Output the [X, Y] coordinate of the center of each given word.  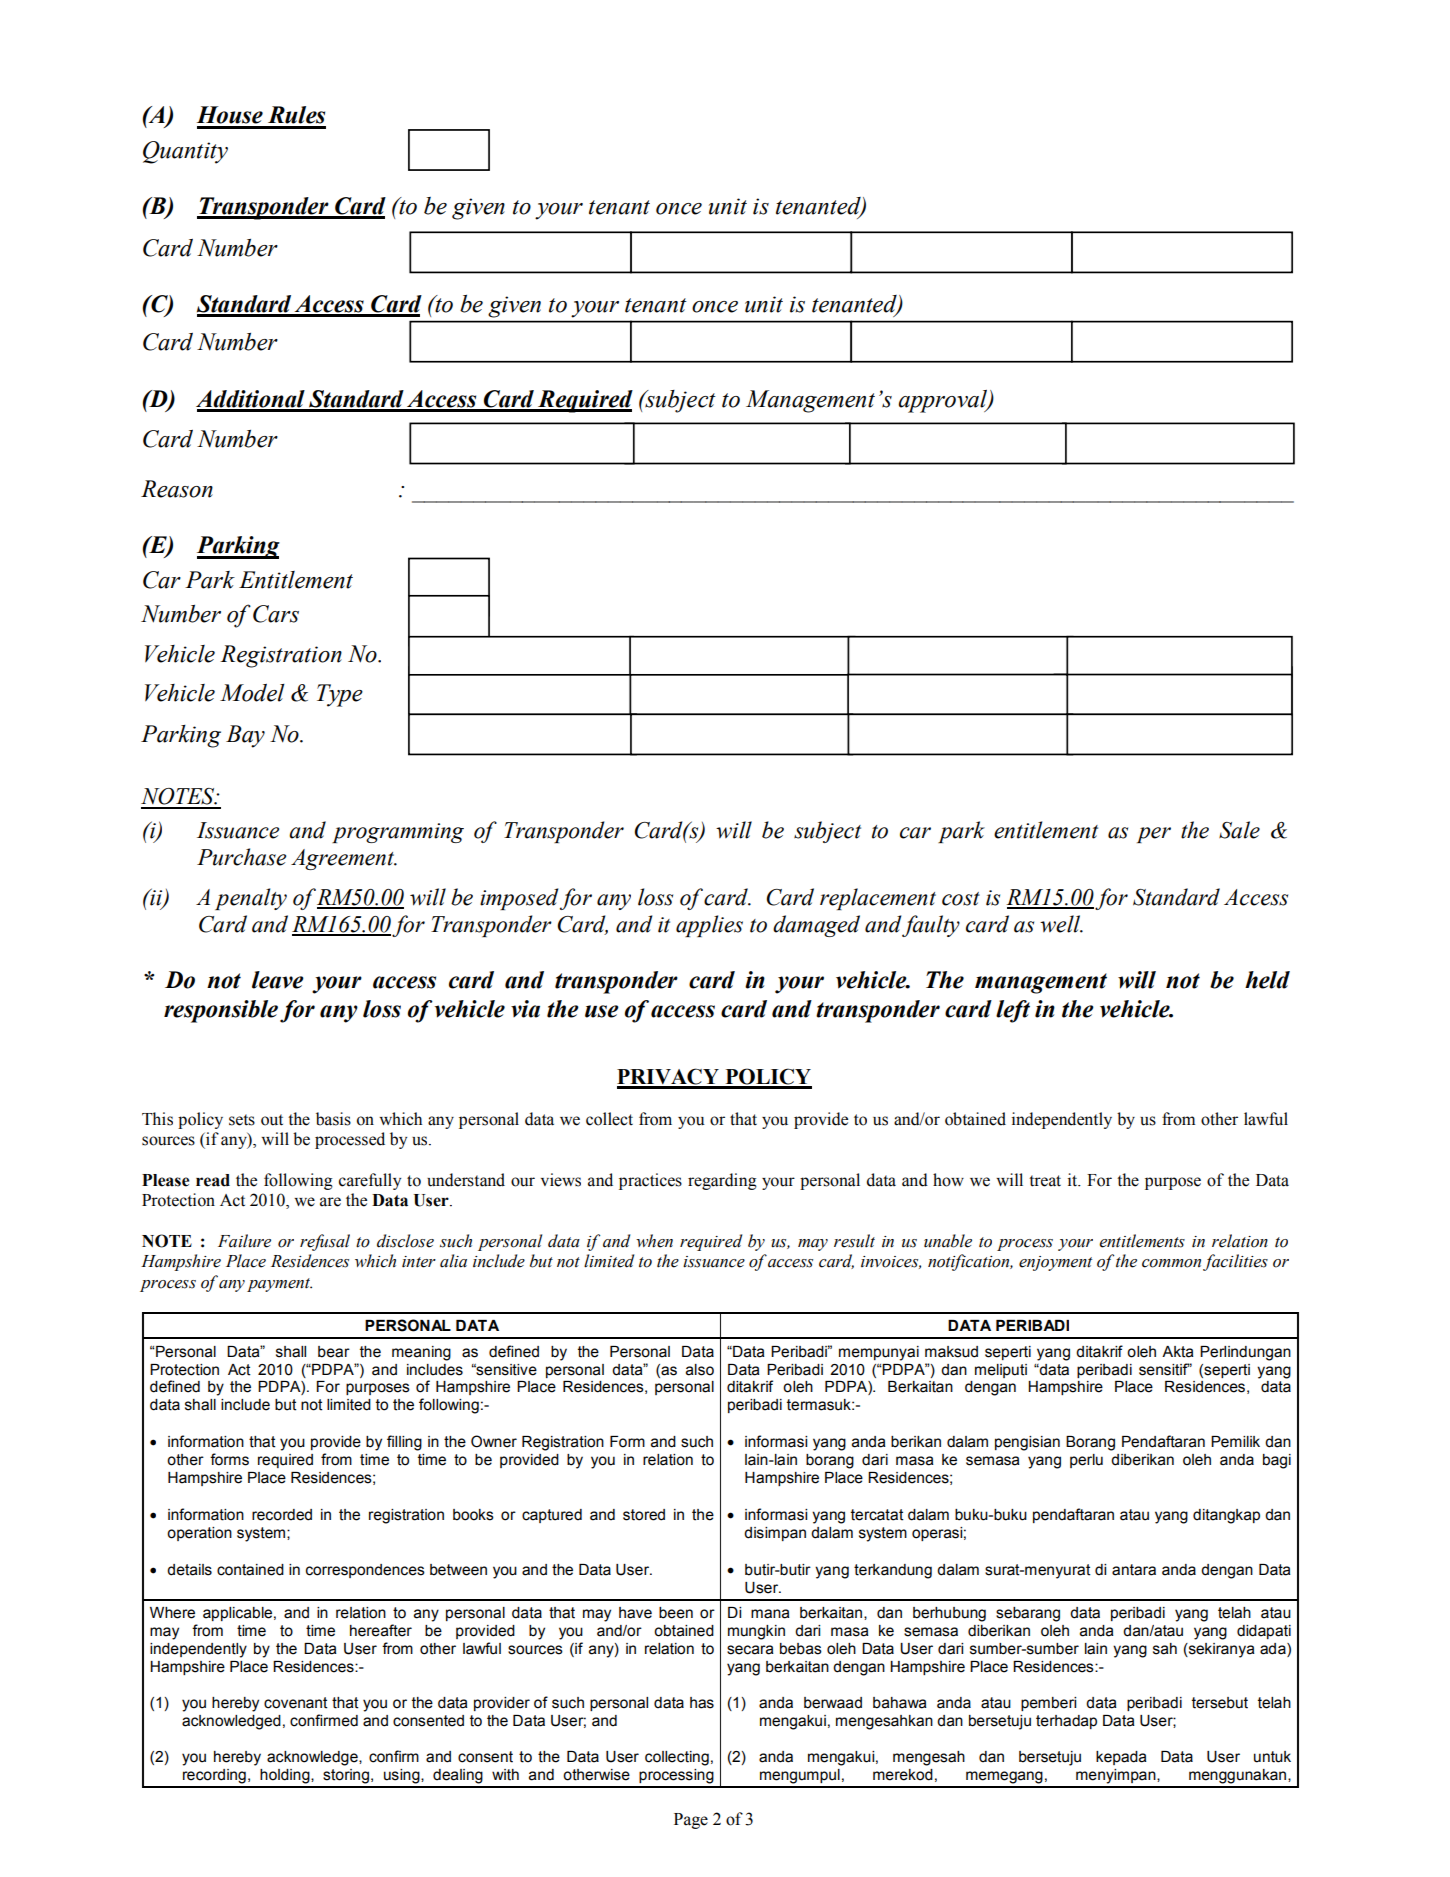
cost [961, 899]
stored [644, 1515]
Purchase [241, 857]
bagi [1277, 1461]
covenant [296, 1703]
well [1061, 924]
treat [1045, 1181]
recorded [282, 1515]
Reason [177, 489]
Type [340, 695]
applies [709, 926]
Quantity [185, 152]
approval [944, 401]
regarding [722, 1181]
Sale [1239, 830]
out [272, 1120]
